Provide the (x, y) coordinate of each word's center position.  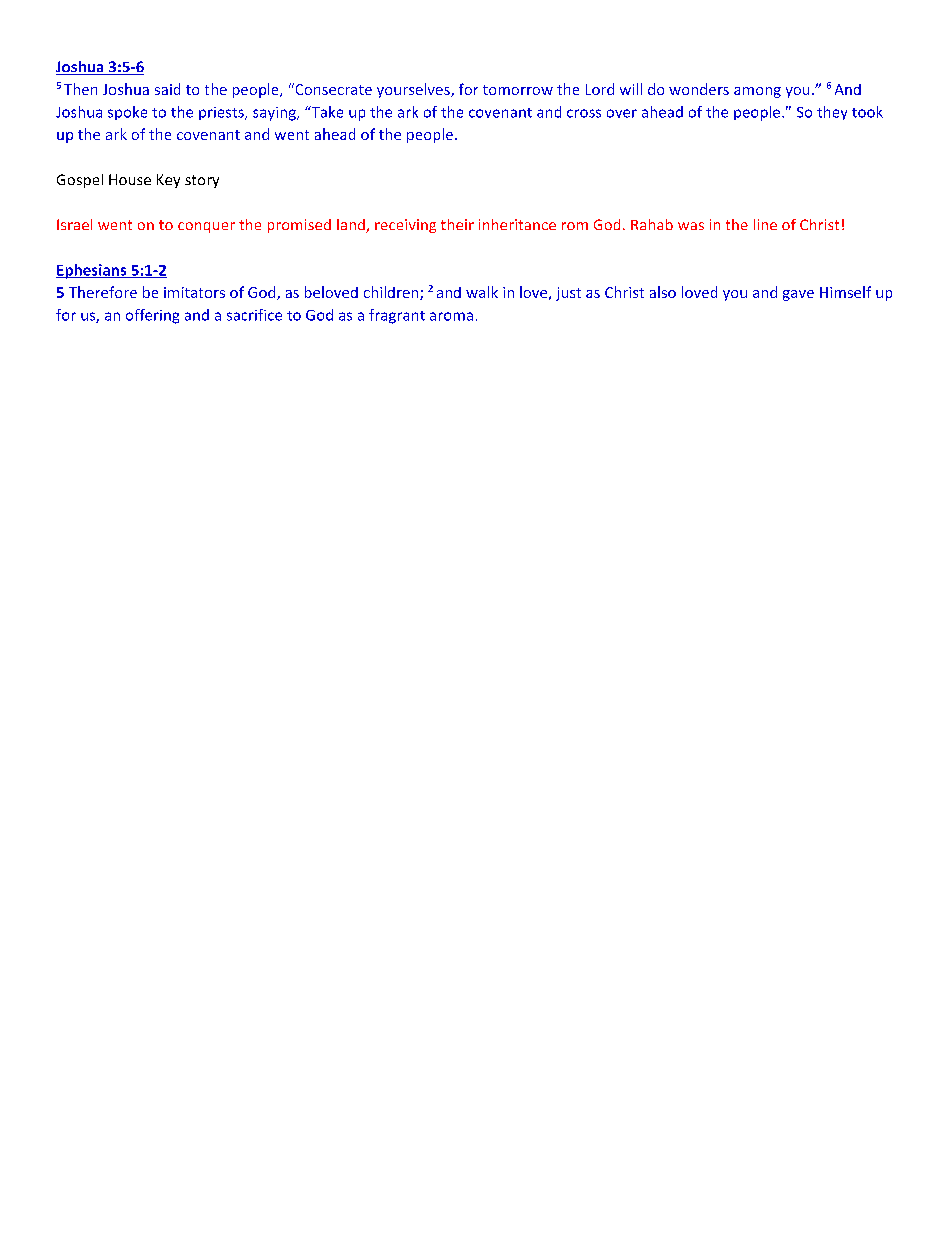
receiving (405, 226)
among (757, 92)
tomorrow (518, 90)
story (202, 181)
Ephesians (92, 271)
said (167, 89)
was (691, 226)
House (130, 179)
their (457, 224)
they (832, 113)
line (765, 224)
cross (584, 113)
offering (152, 316)
